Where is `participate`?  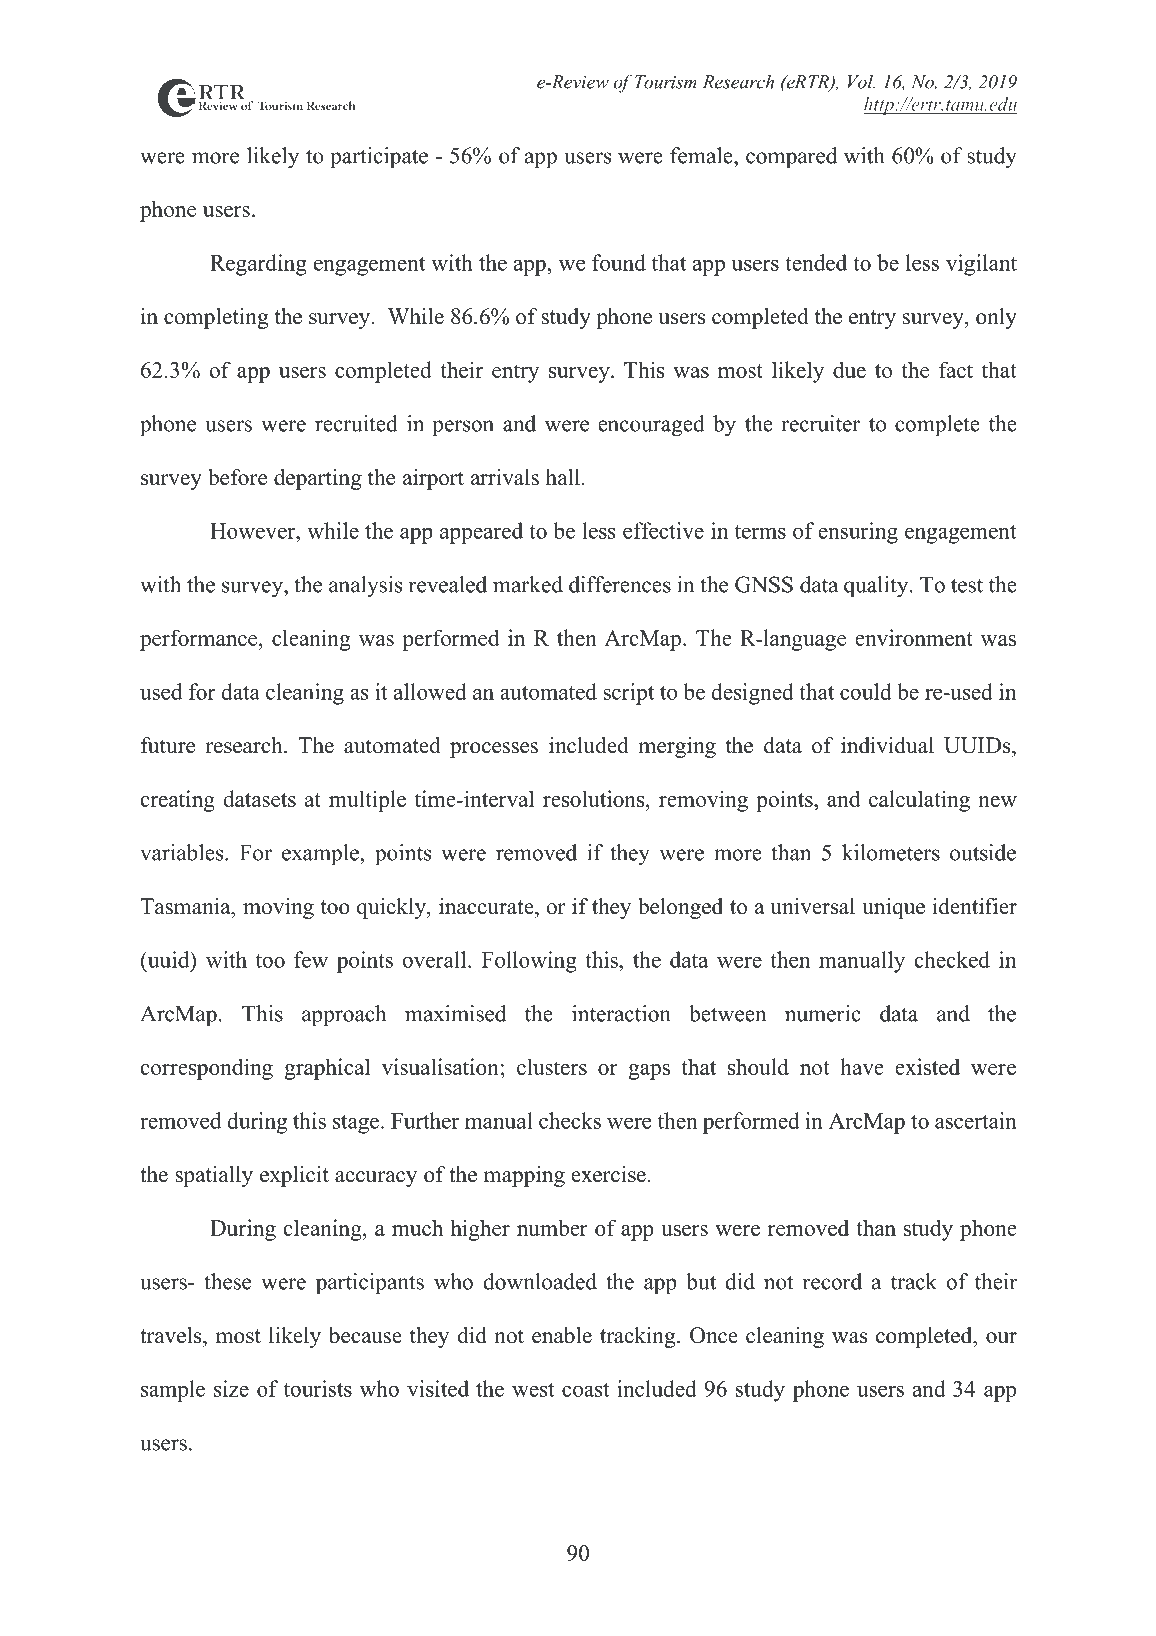
participate is located at coordinates (379, 158).
